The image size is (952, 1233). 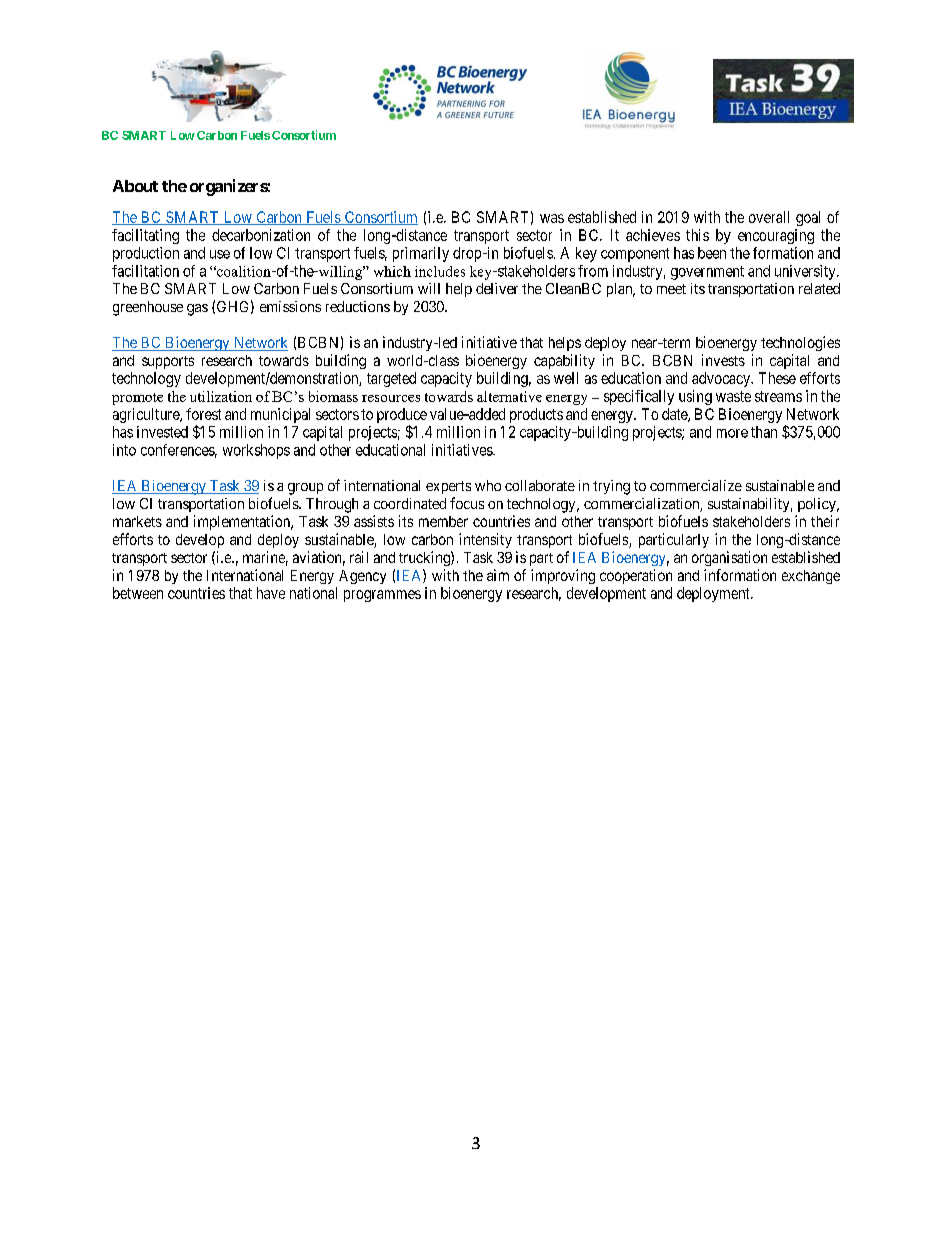 I want to click on overall, so click(x=769, y=217).
